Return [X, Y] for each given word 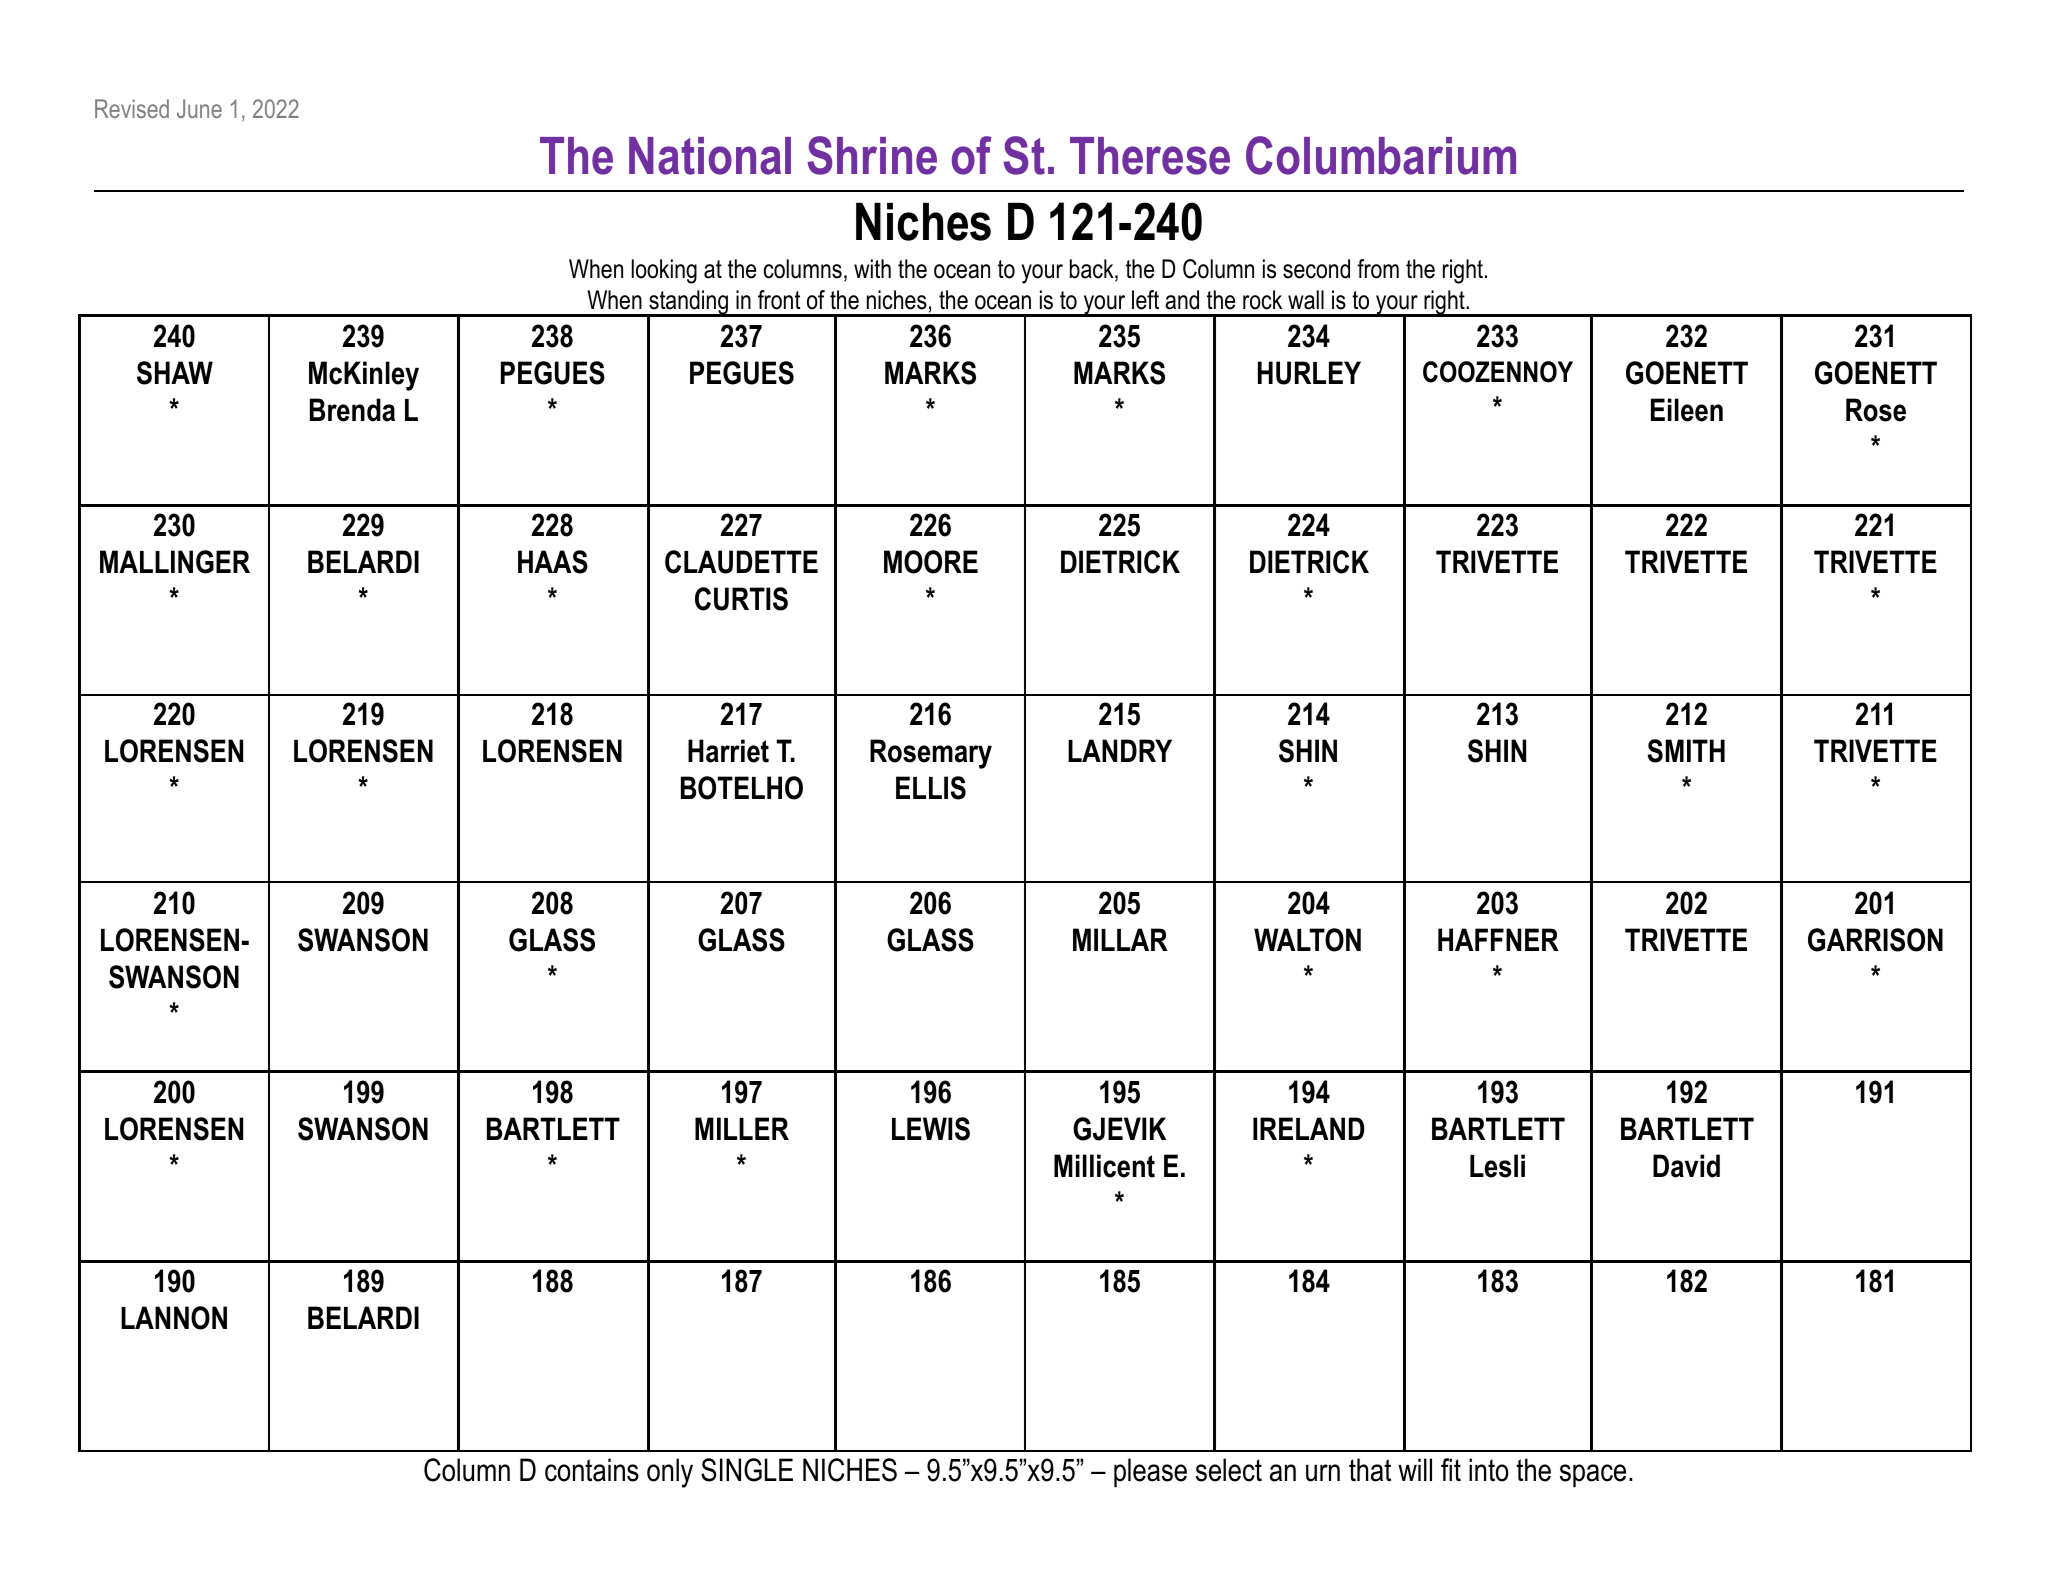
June [199, 108]
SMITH [1686, 751]
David [1686, 1166]
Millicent [1104, 1166]
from [1378, 269]
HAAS [553, 562]
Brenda [352, 410]
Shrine [872, 155]
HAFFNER [1498, 939]
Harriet [728, 751]
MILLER [742, 1128]
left [1145, 300]
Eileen [1687, 410]
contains [592, 1470]
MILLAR [1120, 939]
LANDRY [1120, 750]
